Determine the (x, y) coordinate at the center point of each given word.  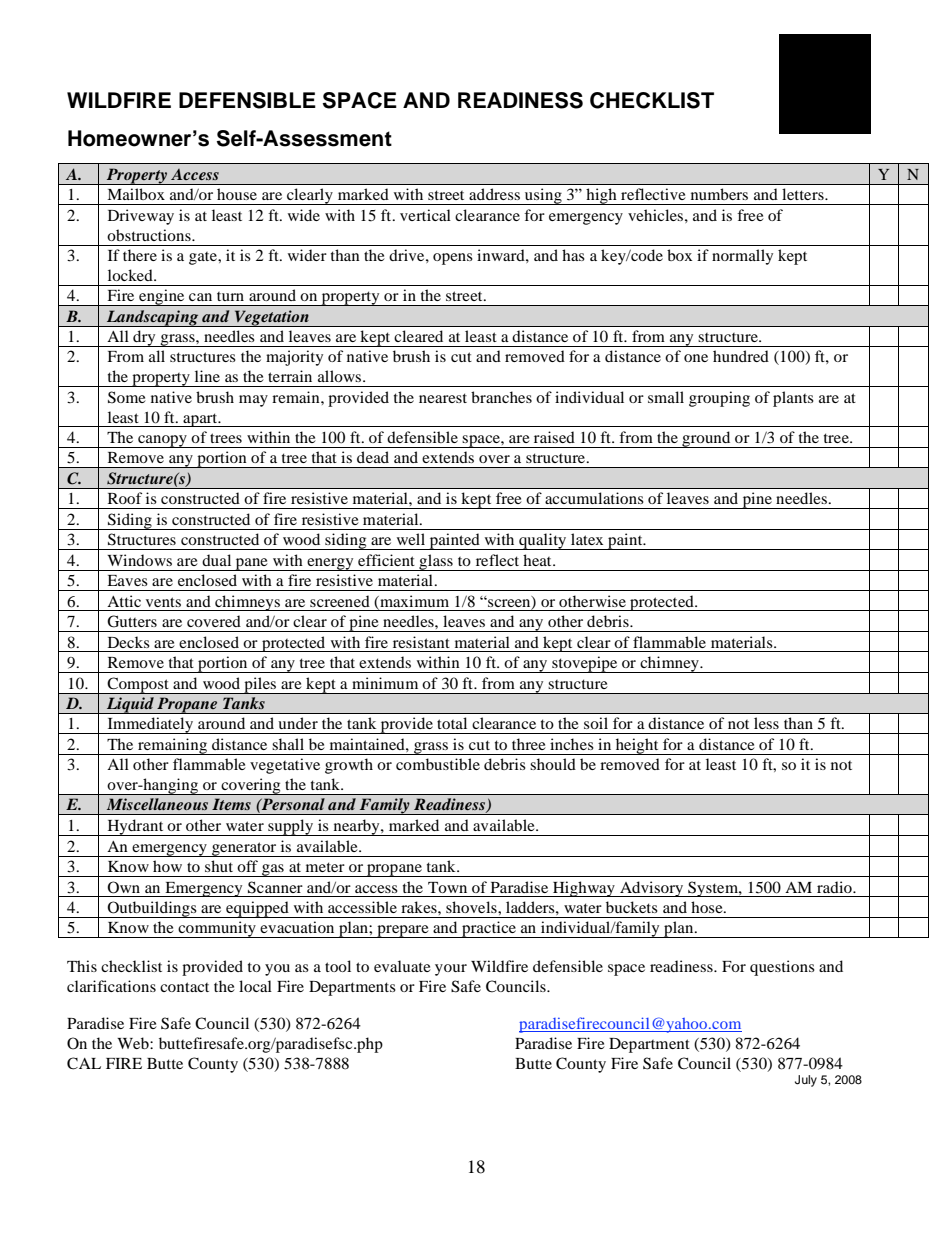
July (806, 1081)
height (637, 746)
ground (706, 439)
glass (436, 562)
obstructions (150, 235)
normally (742, 257)
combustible (438, 764)
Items (231, 804)
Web (134, 1043)
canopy (162, 441)
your (451, 970)
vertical (425, 215)
